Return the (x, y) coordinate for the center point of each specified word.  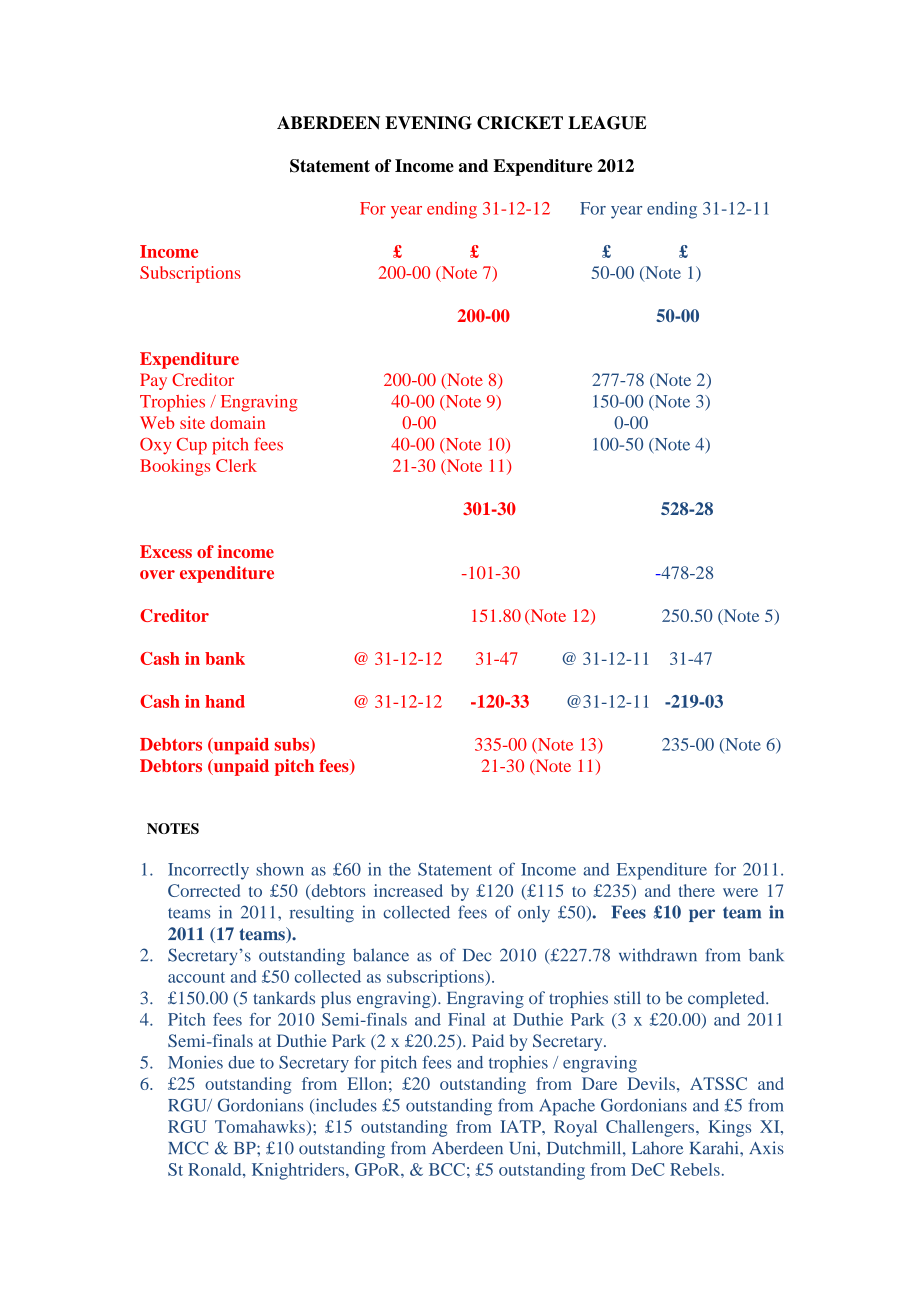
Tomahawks (260, 1126)
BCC (447, 1169)
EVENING (428, 123)
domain (237, 422)
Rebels (695, 1169)
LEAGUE (607, 123)
